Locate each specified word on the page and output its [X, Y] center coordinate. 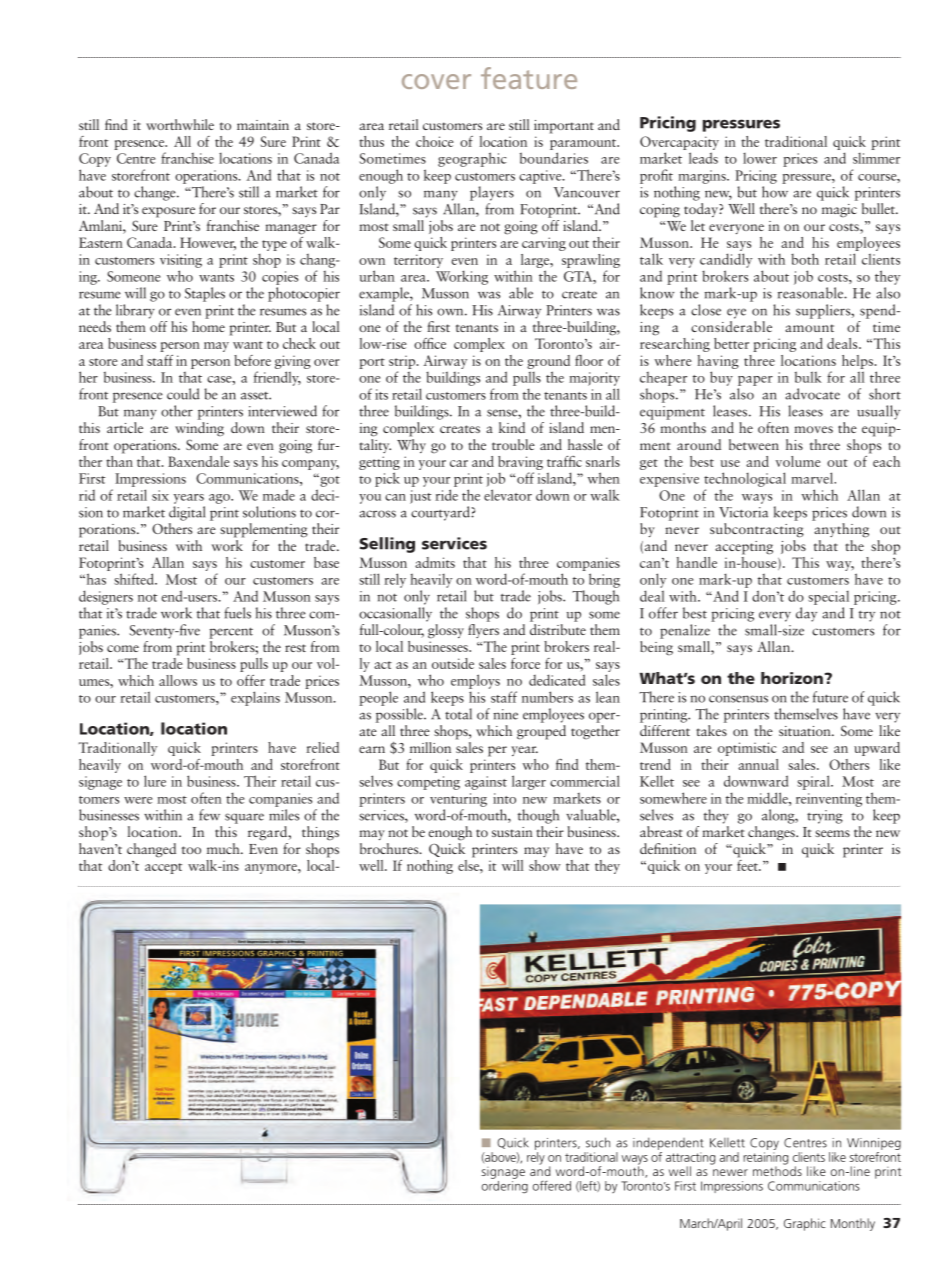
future [830, 697]
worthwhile [180, 124]
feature [529, 78]
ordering [505, 1186]
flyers [483, 631]
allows [178, 680]
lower [760, 158]
